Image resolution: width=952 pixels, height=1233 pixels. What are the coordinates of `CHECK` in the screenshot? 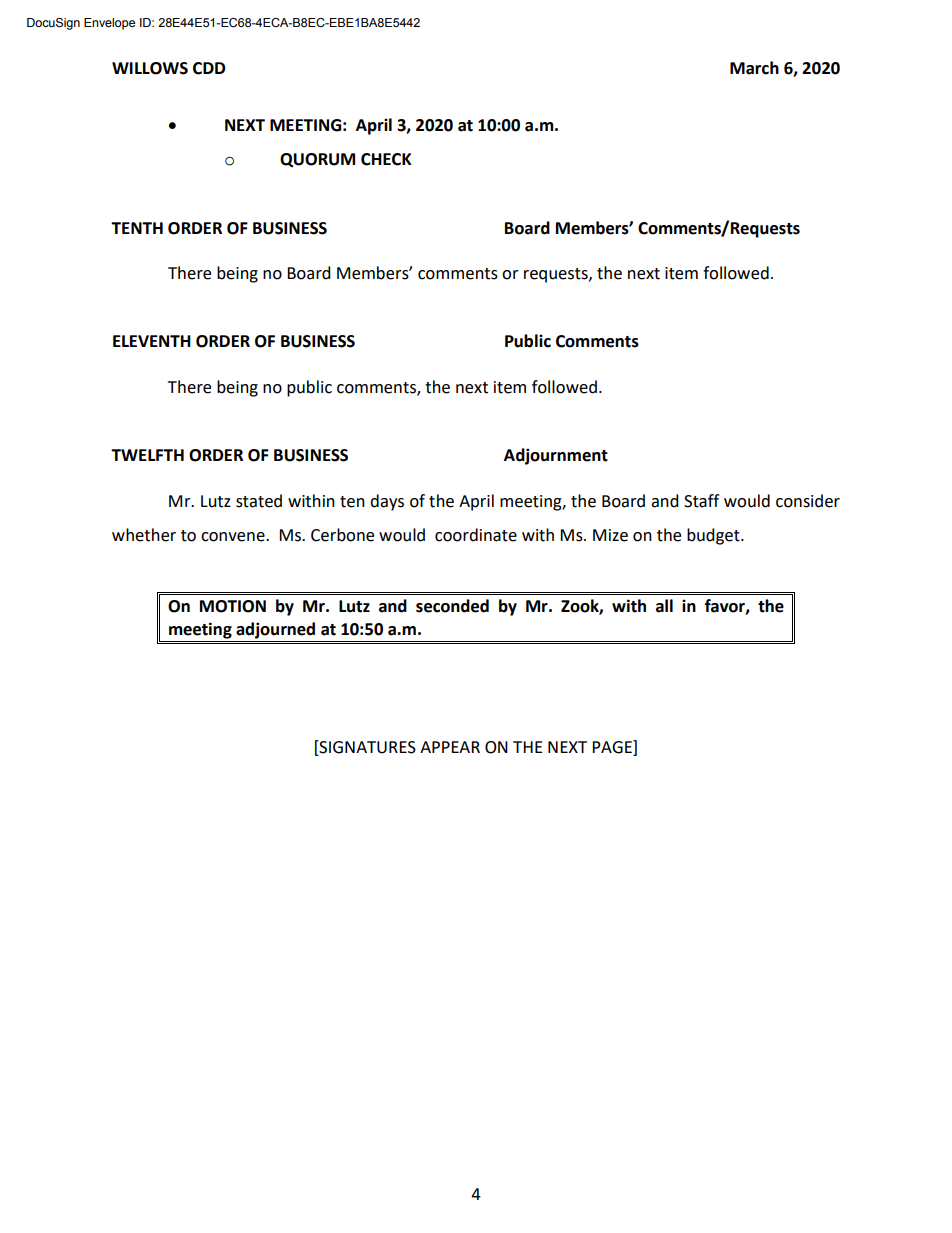 It's located at (386, 159).
